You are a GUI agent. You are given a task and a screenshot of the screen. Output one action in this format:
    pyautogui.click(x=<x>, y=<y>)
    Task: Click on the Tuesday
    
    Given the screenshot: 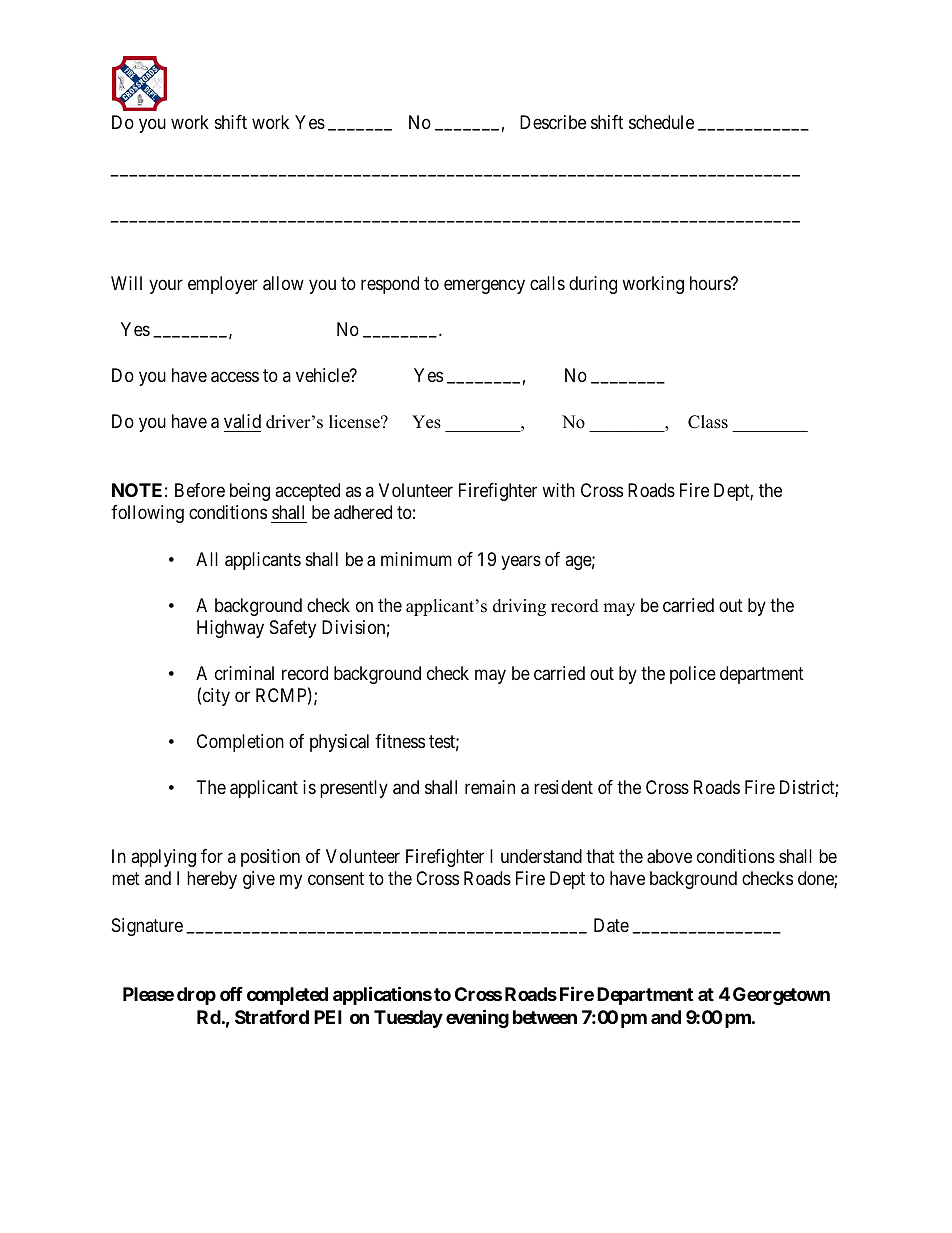 What is the action you would take?
    pyautogui.click(x=408, y=1019)
